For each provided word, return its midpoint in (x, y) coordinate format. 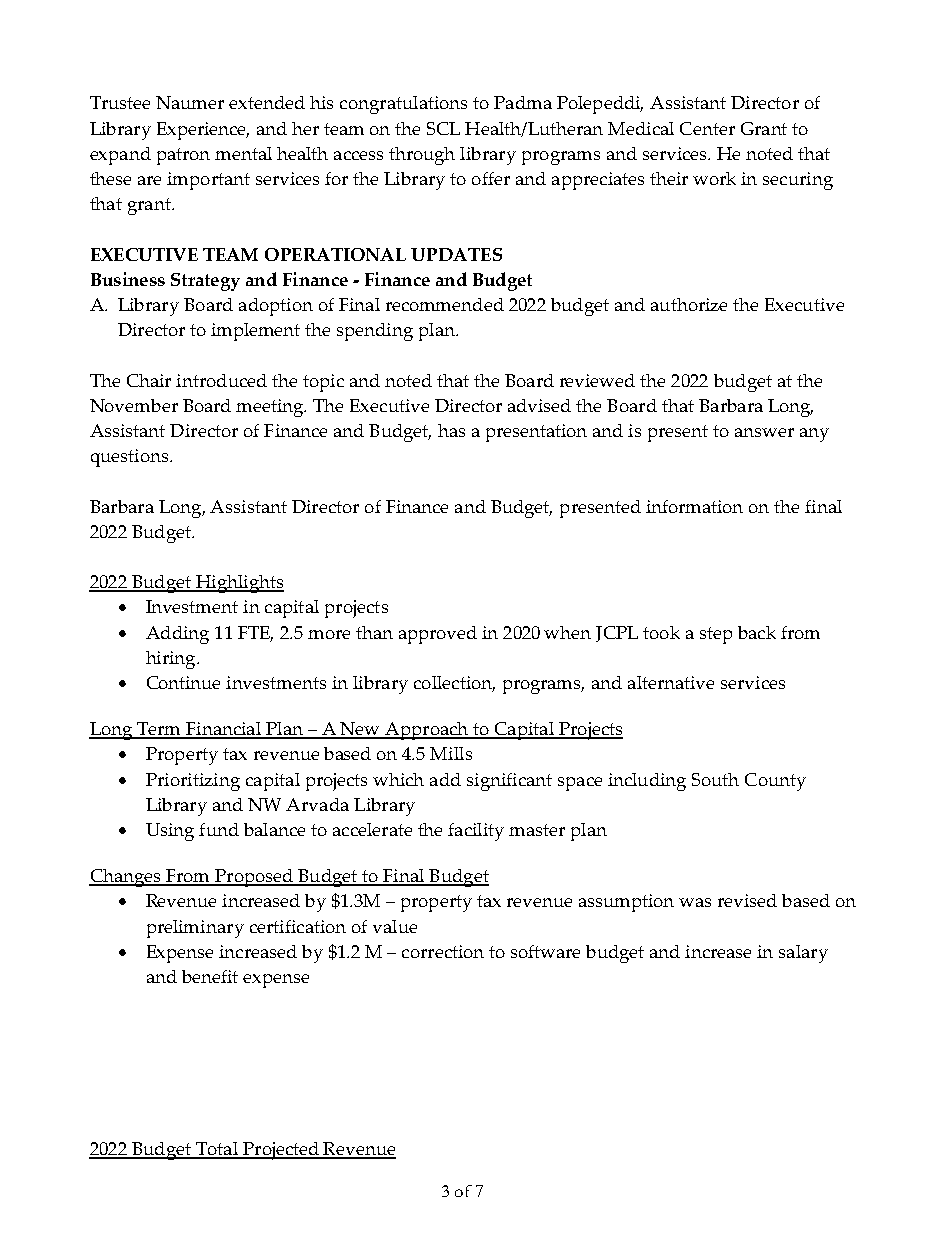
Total (217, 1150)
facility (476, 832)
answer (764, 432)
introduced (221, 380)
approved (438, 635)
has (451, 430)
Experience (203, 131)
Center (707, 128)
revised (747, 900)
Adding (177, 635)
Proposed (254, 878)
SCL (443, 128)
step (716, 635)
